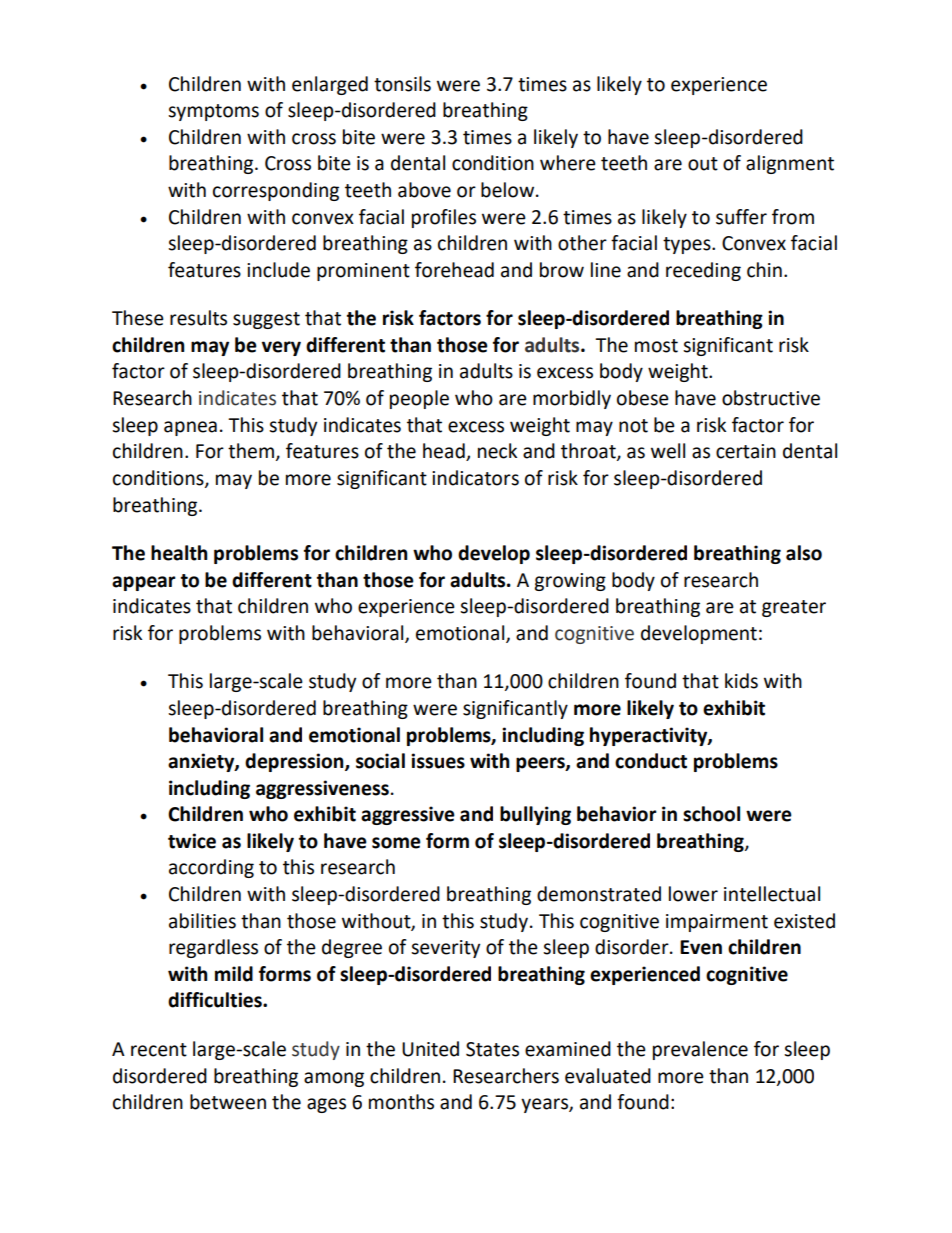 This screenshot has width=952, height=1233. What do you see at coordinates (492, 1049) in the screenshot?
I see `States` at bounding box center [492, 1049].
